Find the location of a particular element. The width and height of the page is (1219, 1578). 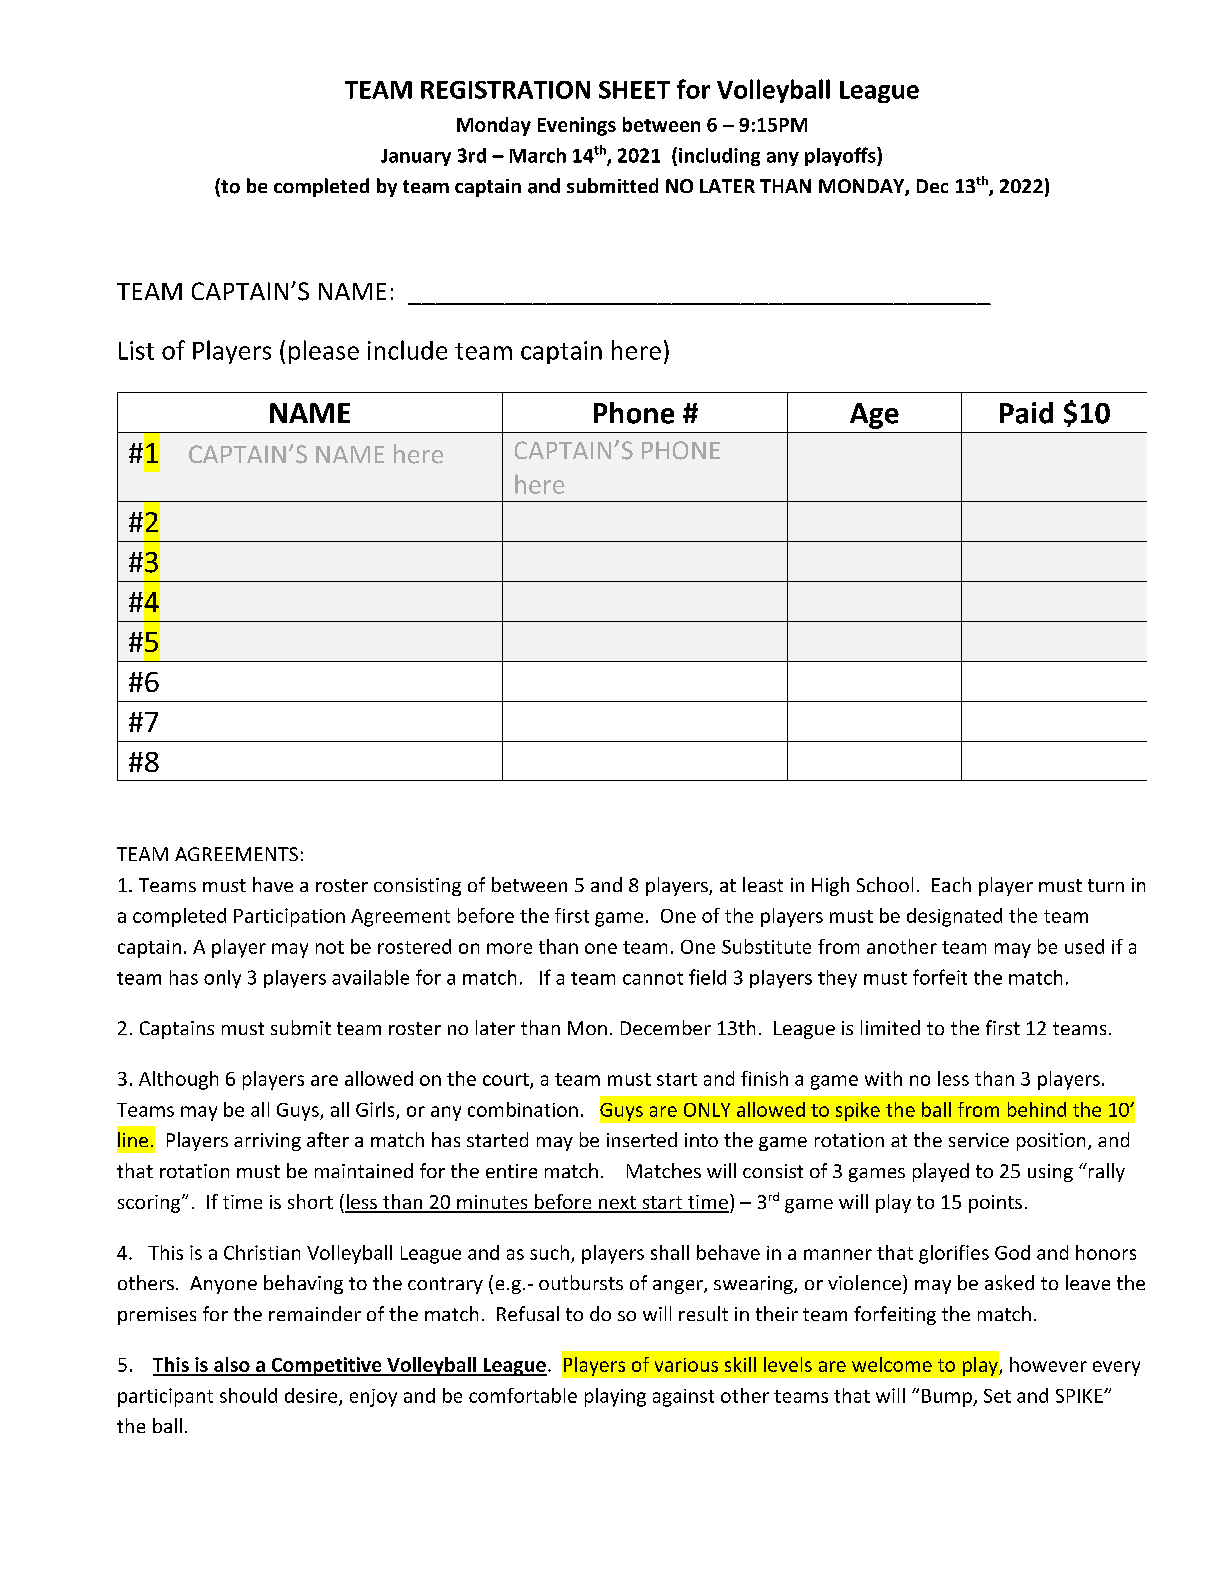

Participation is located at coordinates (289, 917).
